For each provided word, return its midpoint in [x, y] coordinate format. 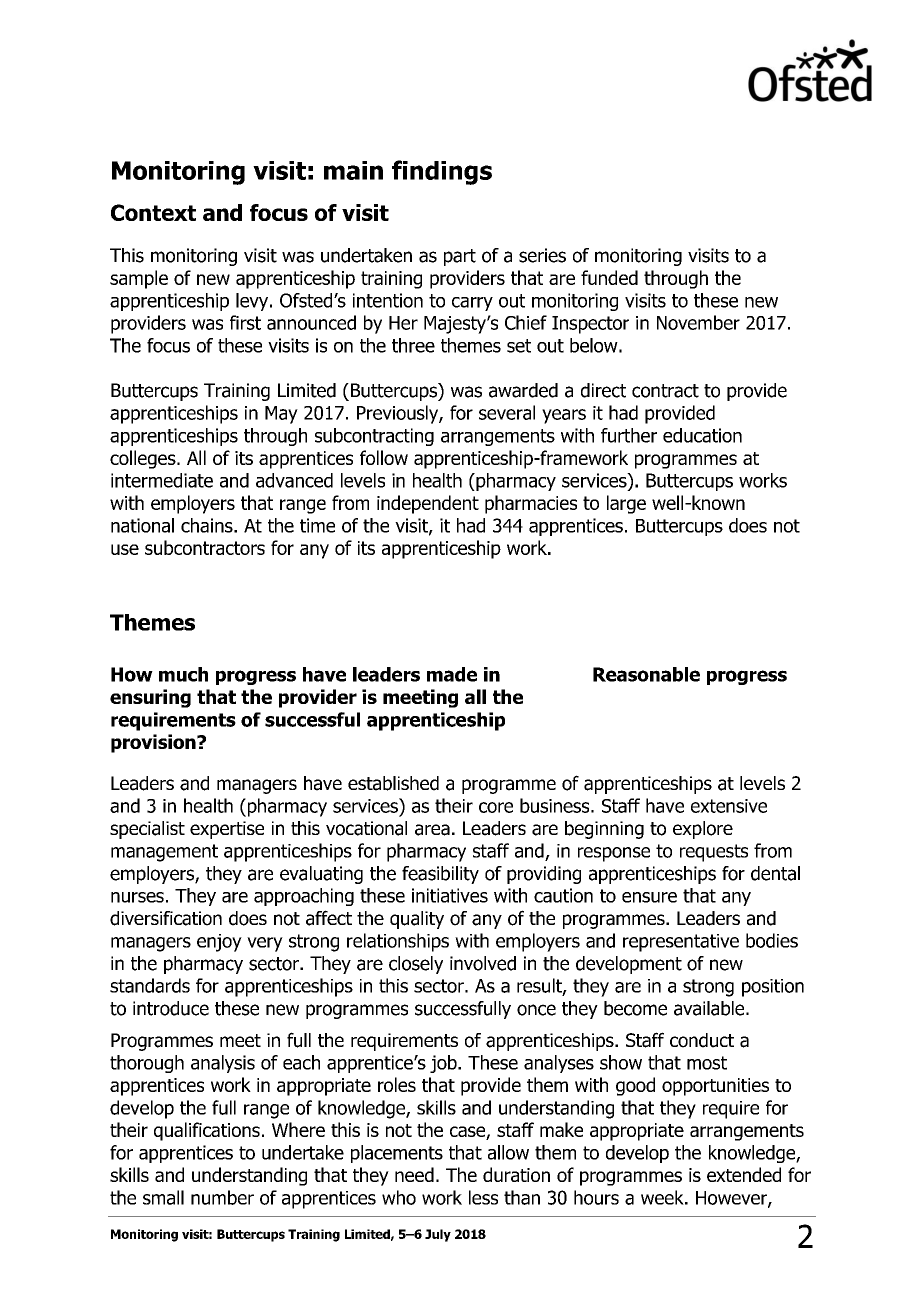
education [702, 435]
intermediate [162, 480]
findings [442, 172]
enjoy [219, 943]
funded [609, 277]
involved [483, 963]
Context [153, 212]
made [452, 674]
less [483, 1197]
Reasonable [646, 674]
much [183, 674]
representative [681, 943]
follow [384, 457]
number [222, 1197]
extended [744, 1174]
